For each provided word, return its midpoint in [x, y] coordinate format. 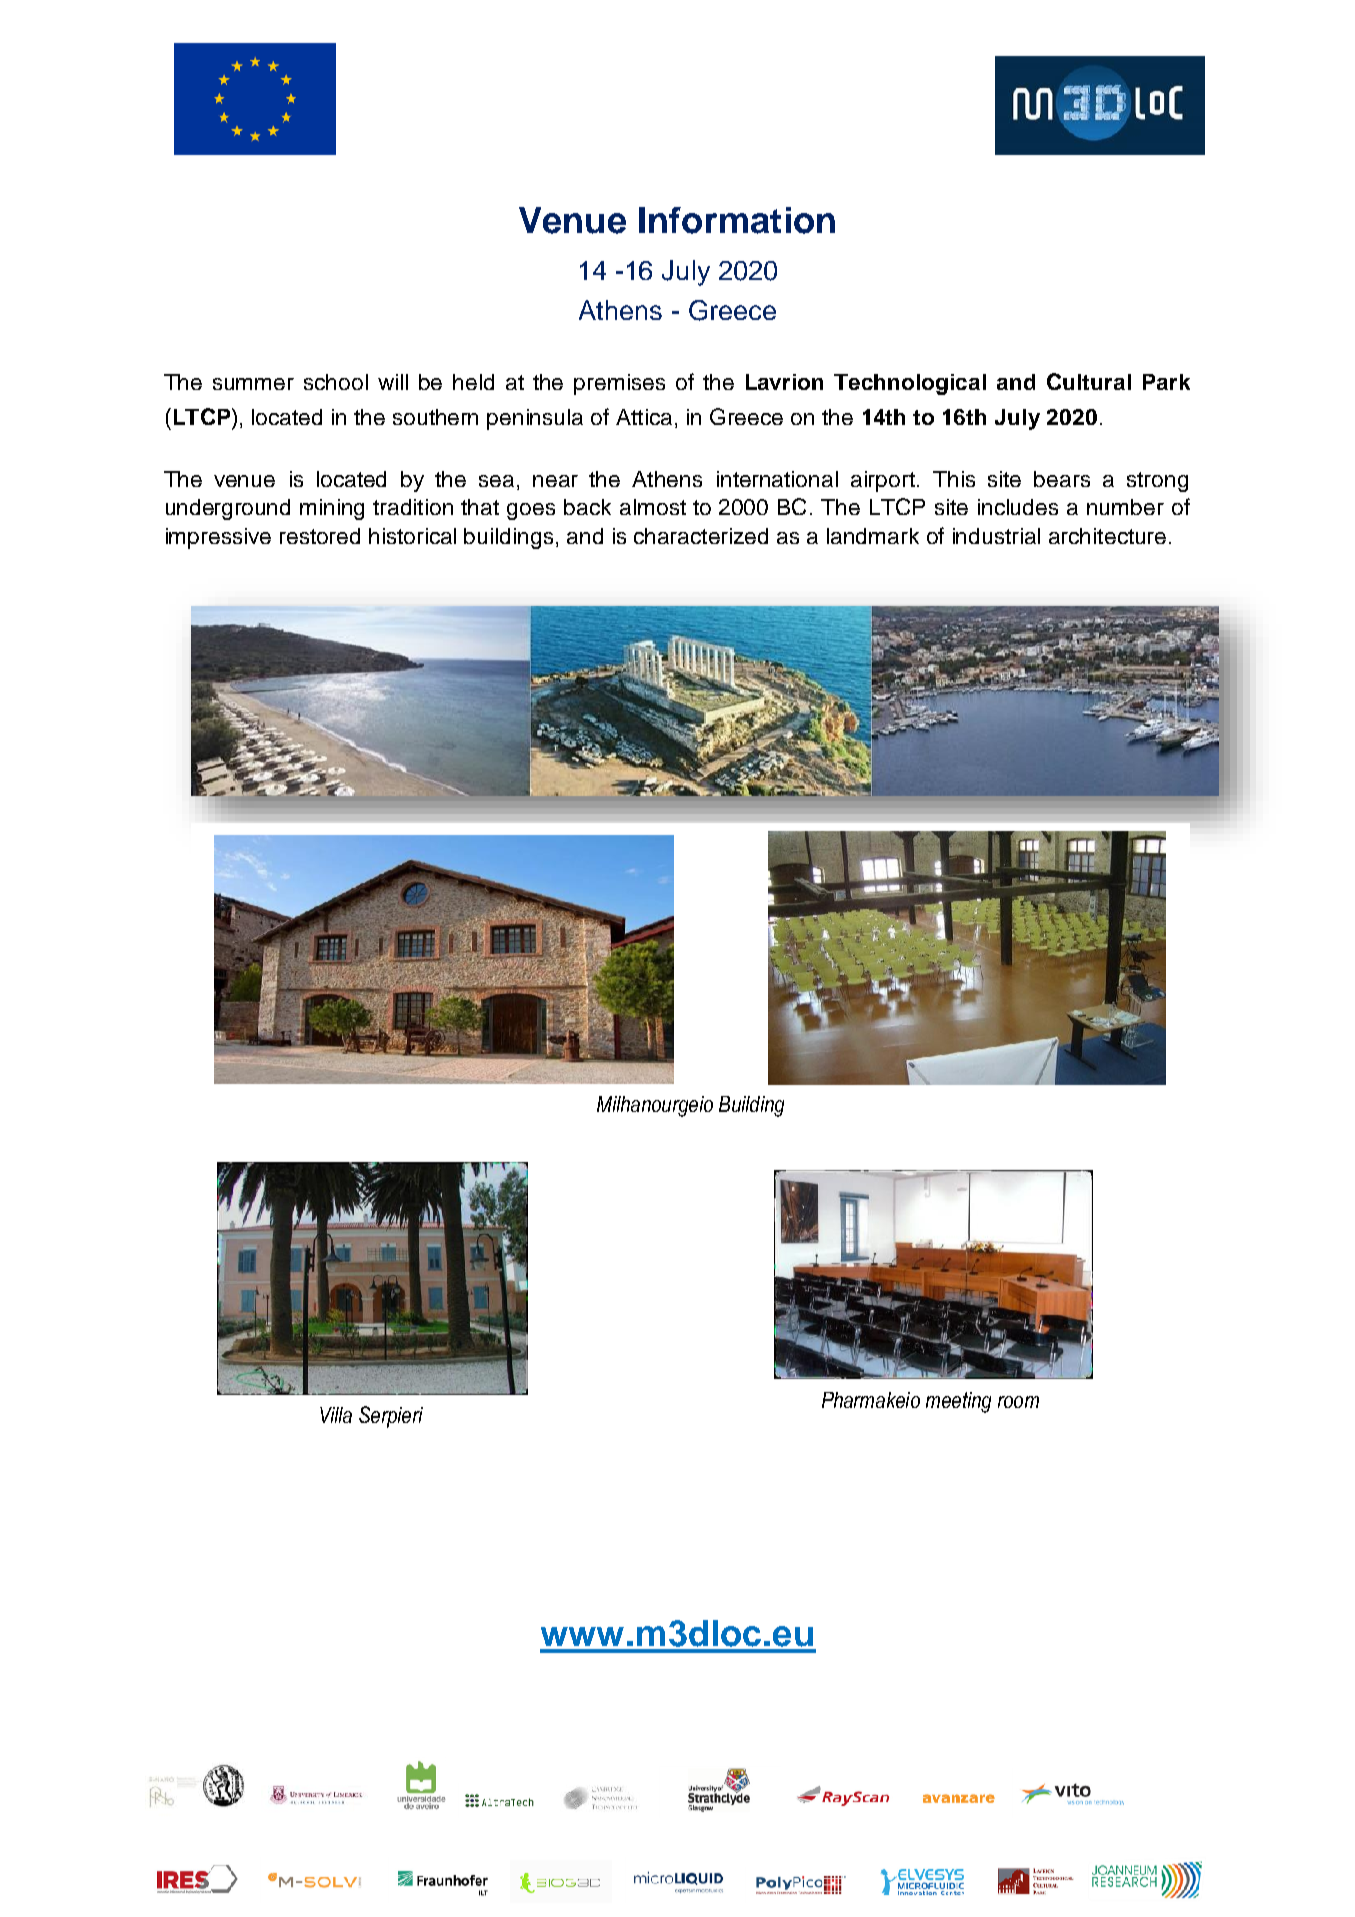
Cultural [1089, 381]
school [336, 382]
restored [320, 536]
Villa [336, 1415]
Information [737, 220]
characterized [701, 536]
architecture [1107, 536]
